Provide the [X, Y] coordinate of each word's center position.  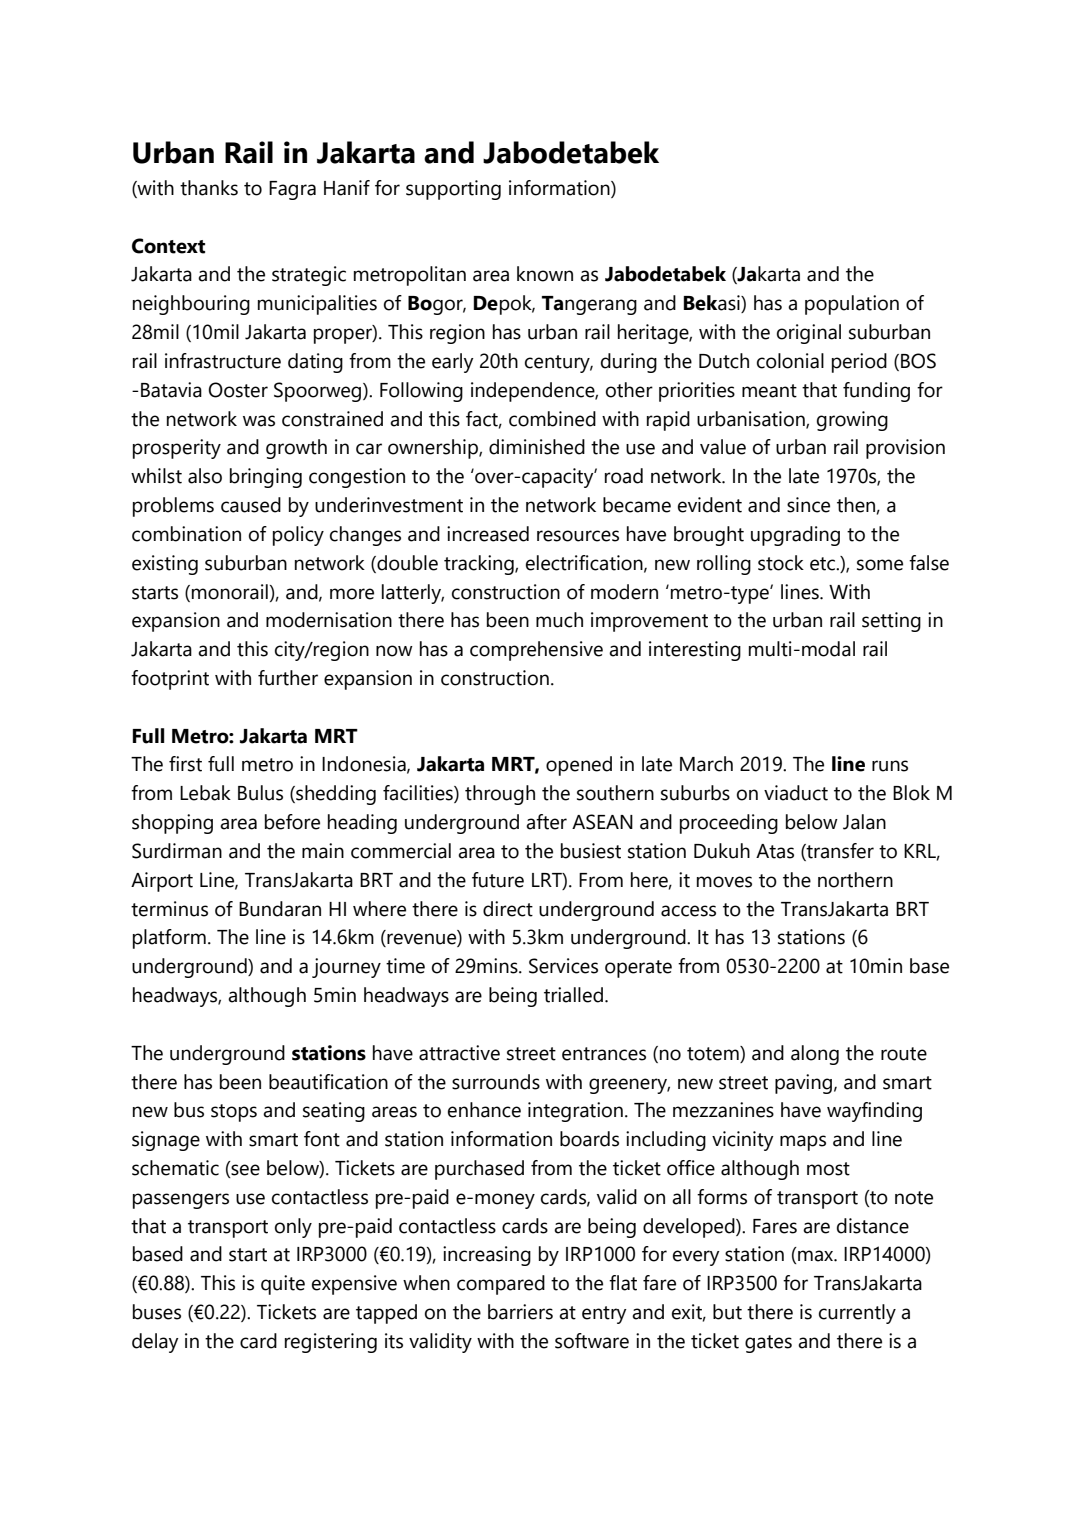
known [545, 274]
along [815, 1055]
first [185, 764]
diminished [537, 447]
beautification [328, 1082]
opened [579, 766]
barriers [520, 1312]
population [852, 305]
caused [251, 505]
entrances [604, 1054]
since [808, 505]
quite [283, 1285]
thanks [209, 188]
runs [890, 766]
